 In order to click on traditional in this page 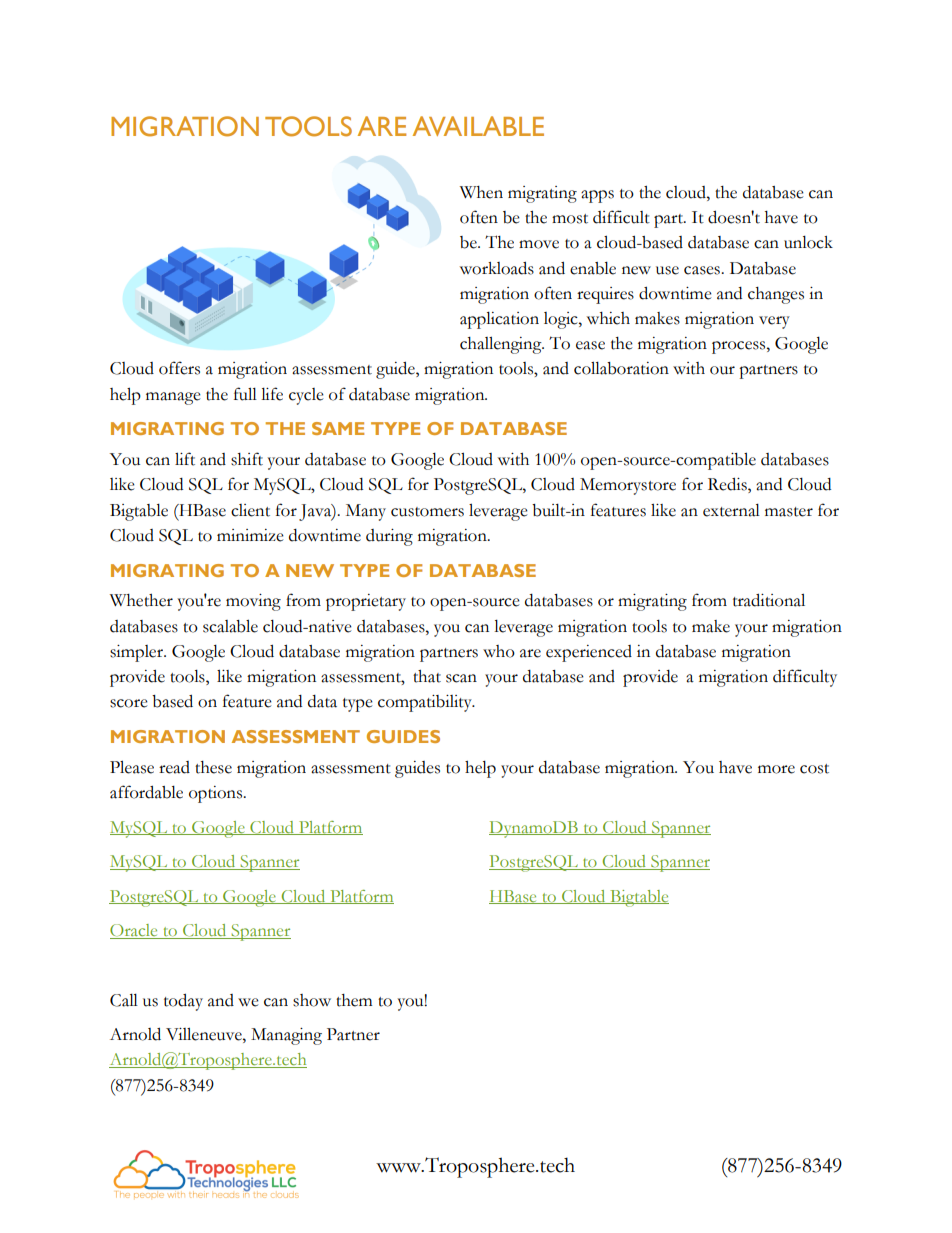, I will do `click(769, 600)`.
